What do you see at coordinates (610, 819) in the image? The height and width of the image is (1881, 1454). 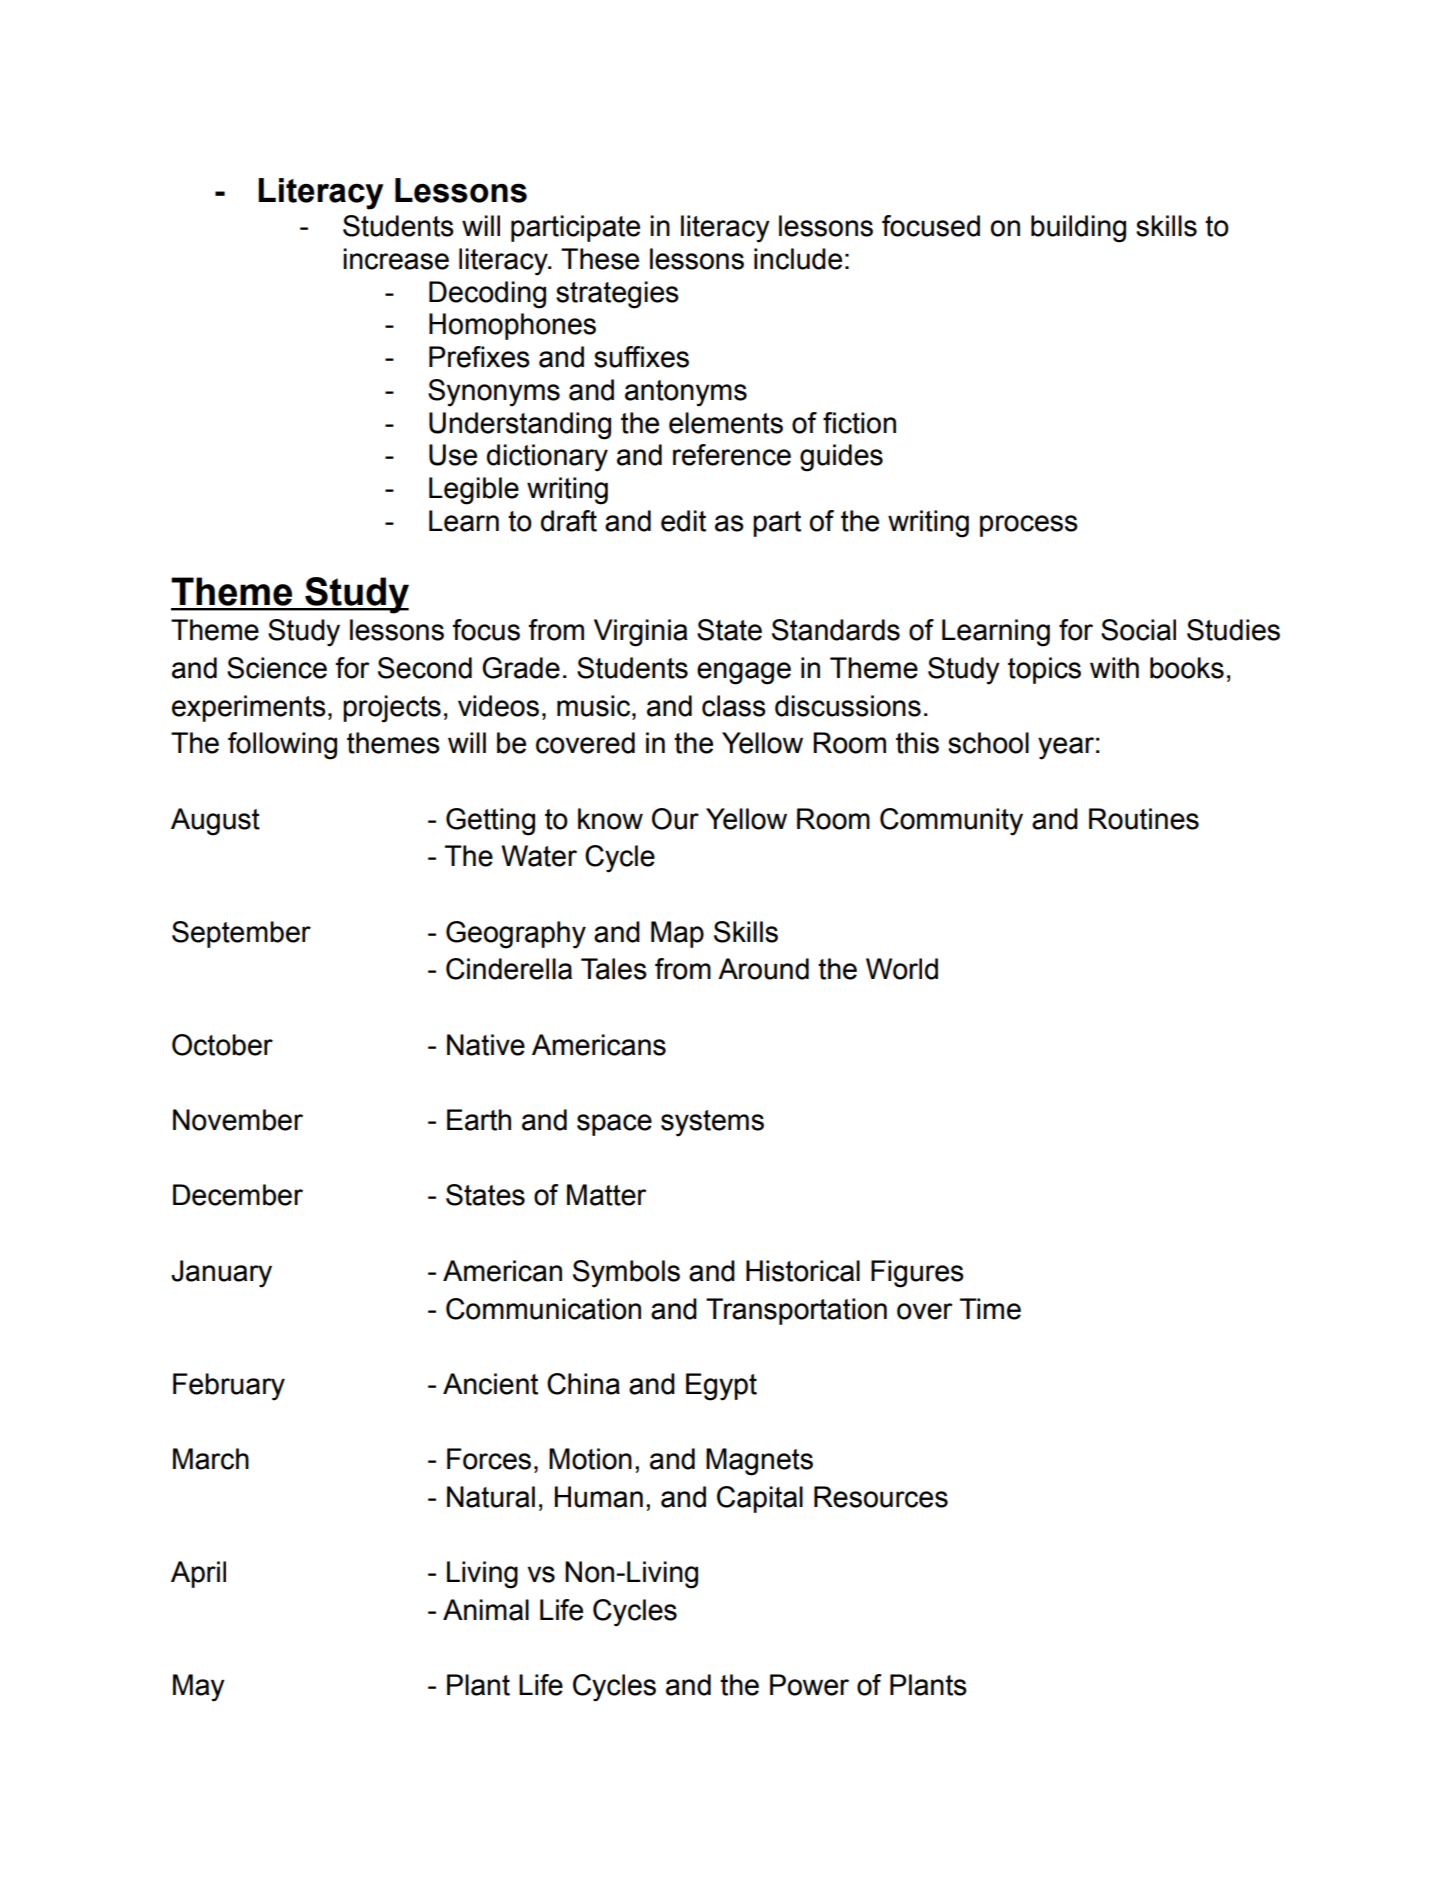 I see `know` at bounding box center [610, 819].
